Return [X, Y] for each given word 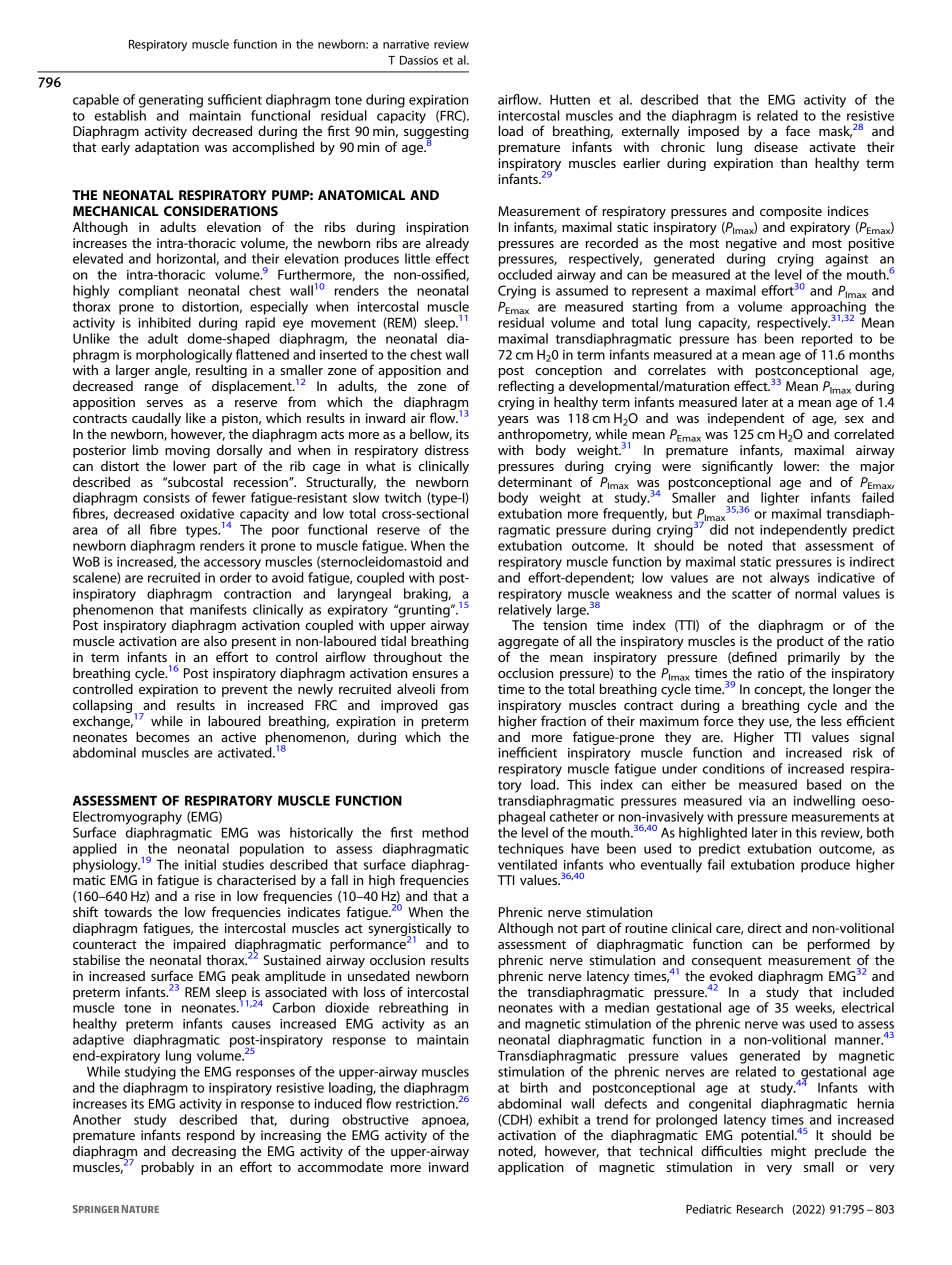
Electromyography [127, 818]
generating [171, 101]
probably [167, 1168]
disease [776, 147]
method [445, 832]
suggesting [436, 134]
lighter [780, 499]
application [531, 1168]
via [757, 801]
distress [447, 450]
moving [187, 451]
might [788, 1152]
